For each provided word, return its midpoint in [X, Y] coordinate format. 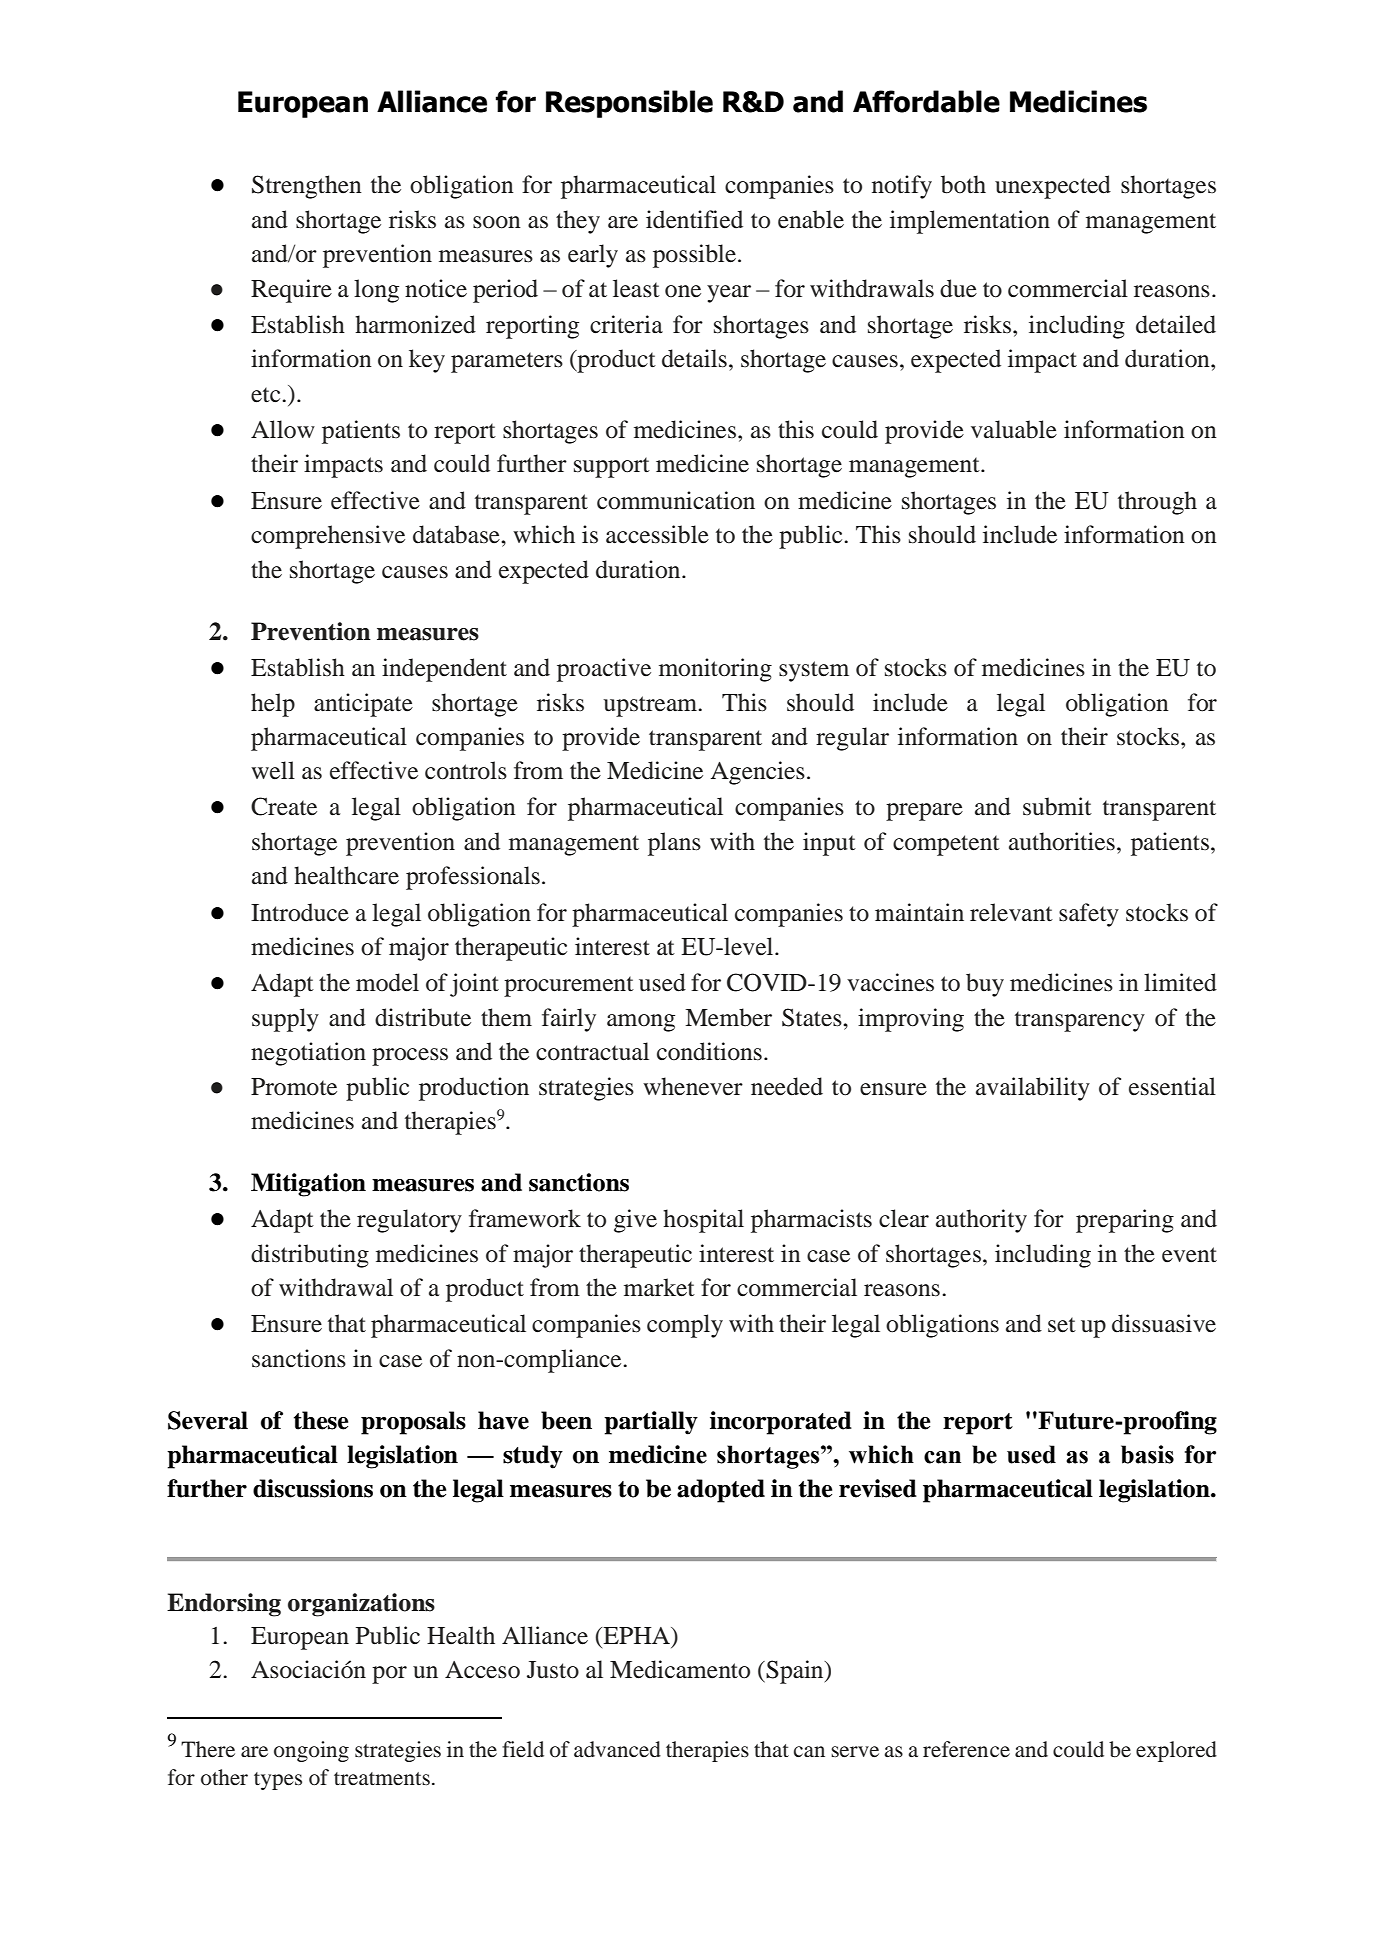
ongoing [311, 1751]
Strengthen [307, 187]
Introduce [300, 912]
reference [966, 1749]
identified [694, 219]
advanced [617, 1749]
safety [1089, 915]
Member [728, 1017]
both [963, 184]
